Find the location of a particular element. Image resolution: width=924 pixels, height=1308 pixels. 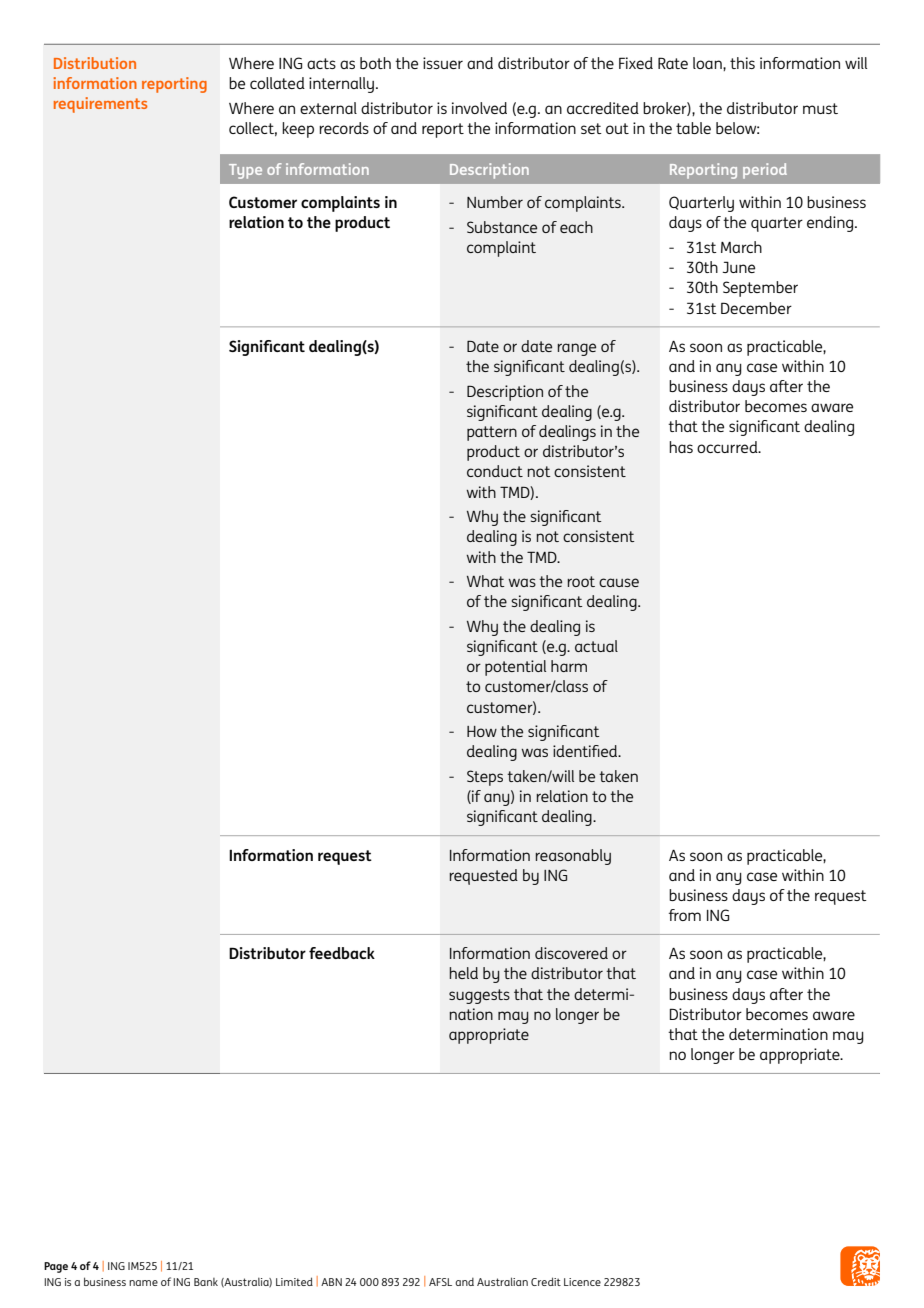

from is located at coordinates (685, 915).
